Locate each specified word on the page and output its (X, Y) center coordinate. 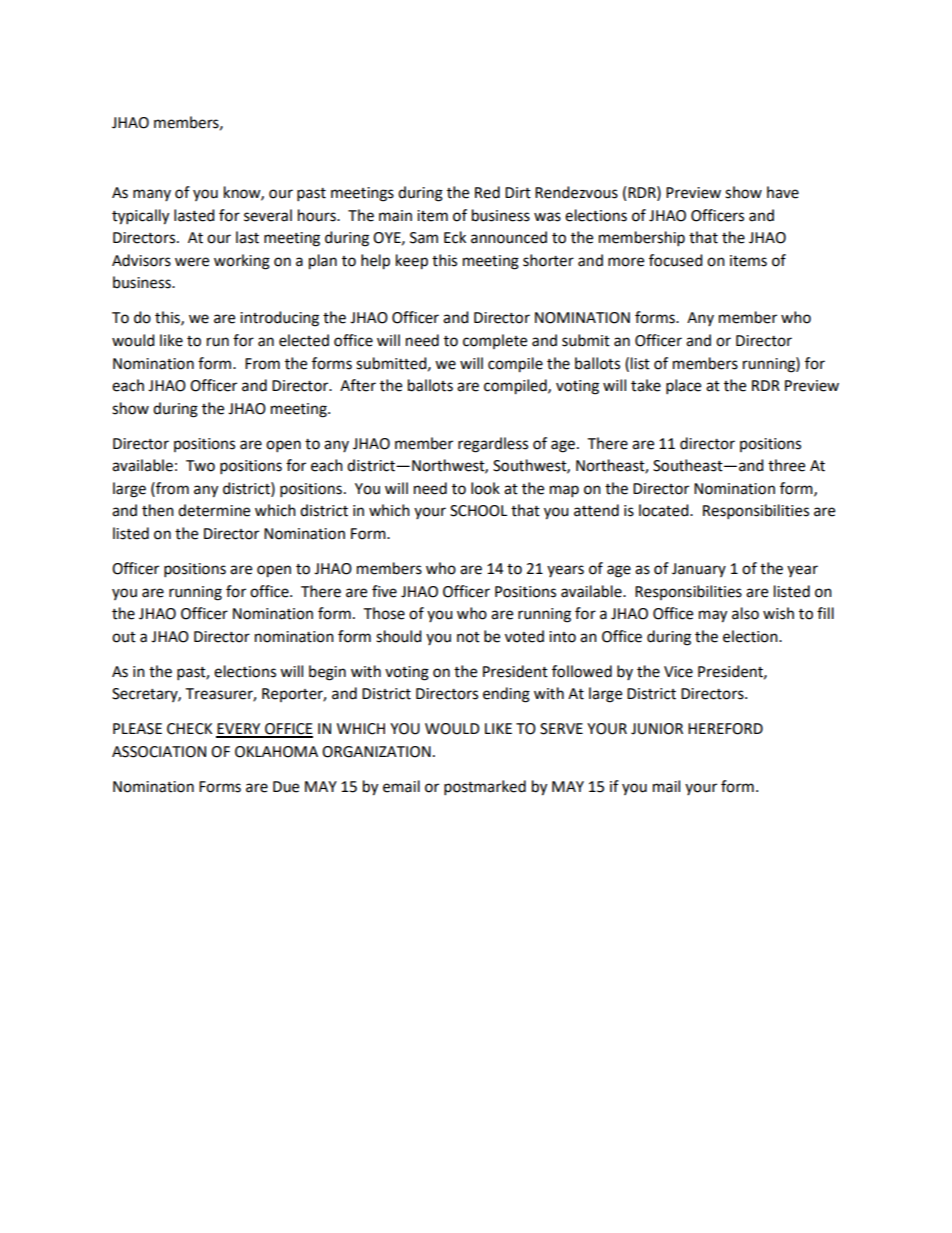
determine (214, 510)
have (783, 192)
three (786, 465)
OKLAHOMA (276, 752)
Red (487, 192)
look (485, 488)
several (268, 215)
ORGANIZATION (376, 752)
